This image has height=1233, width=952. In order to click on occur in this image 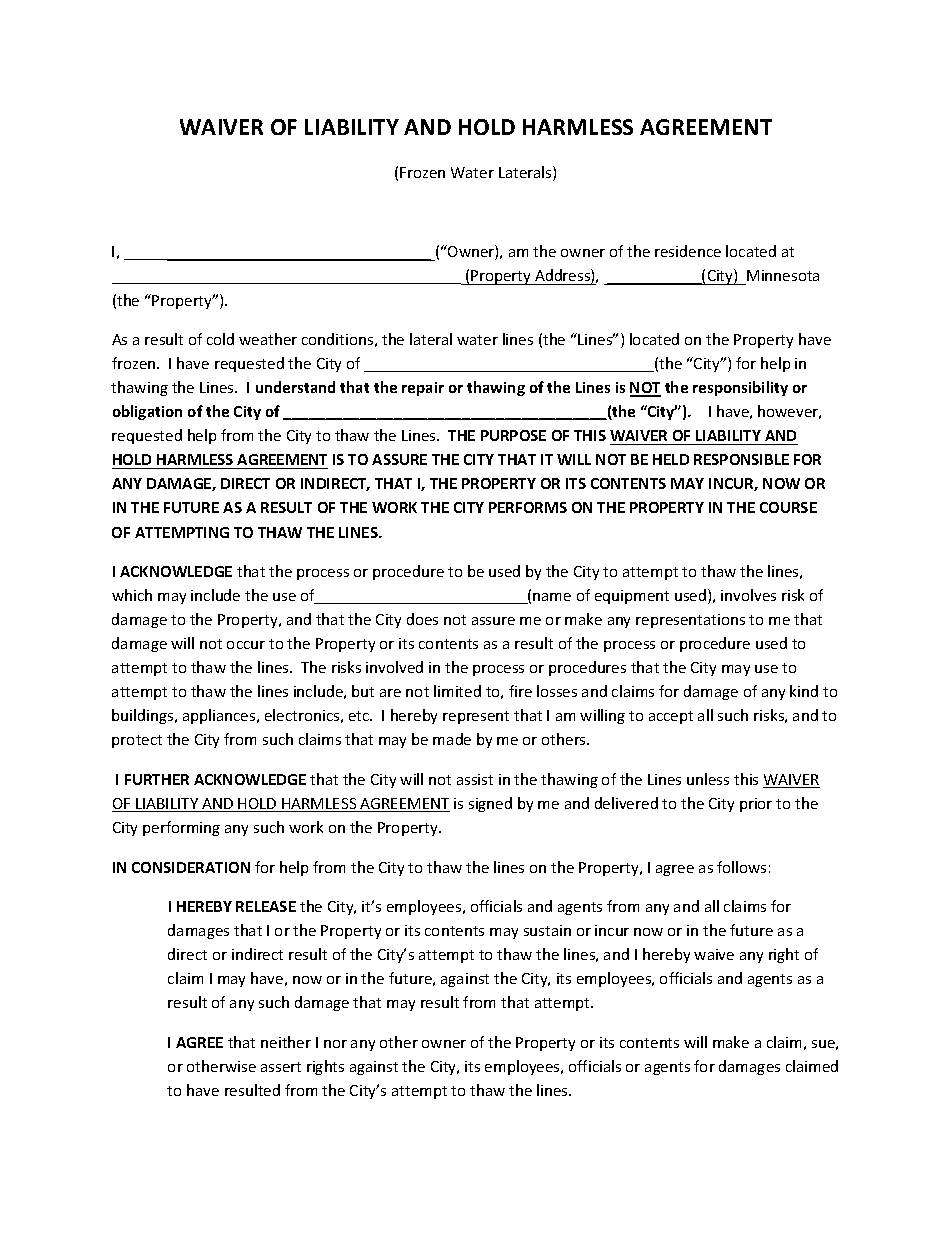, I will do `click(246, 645)`.
